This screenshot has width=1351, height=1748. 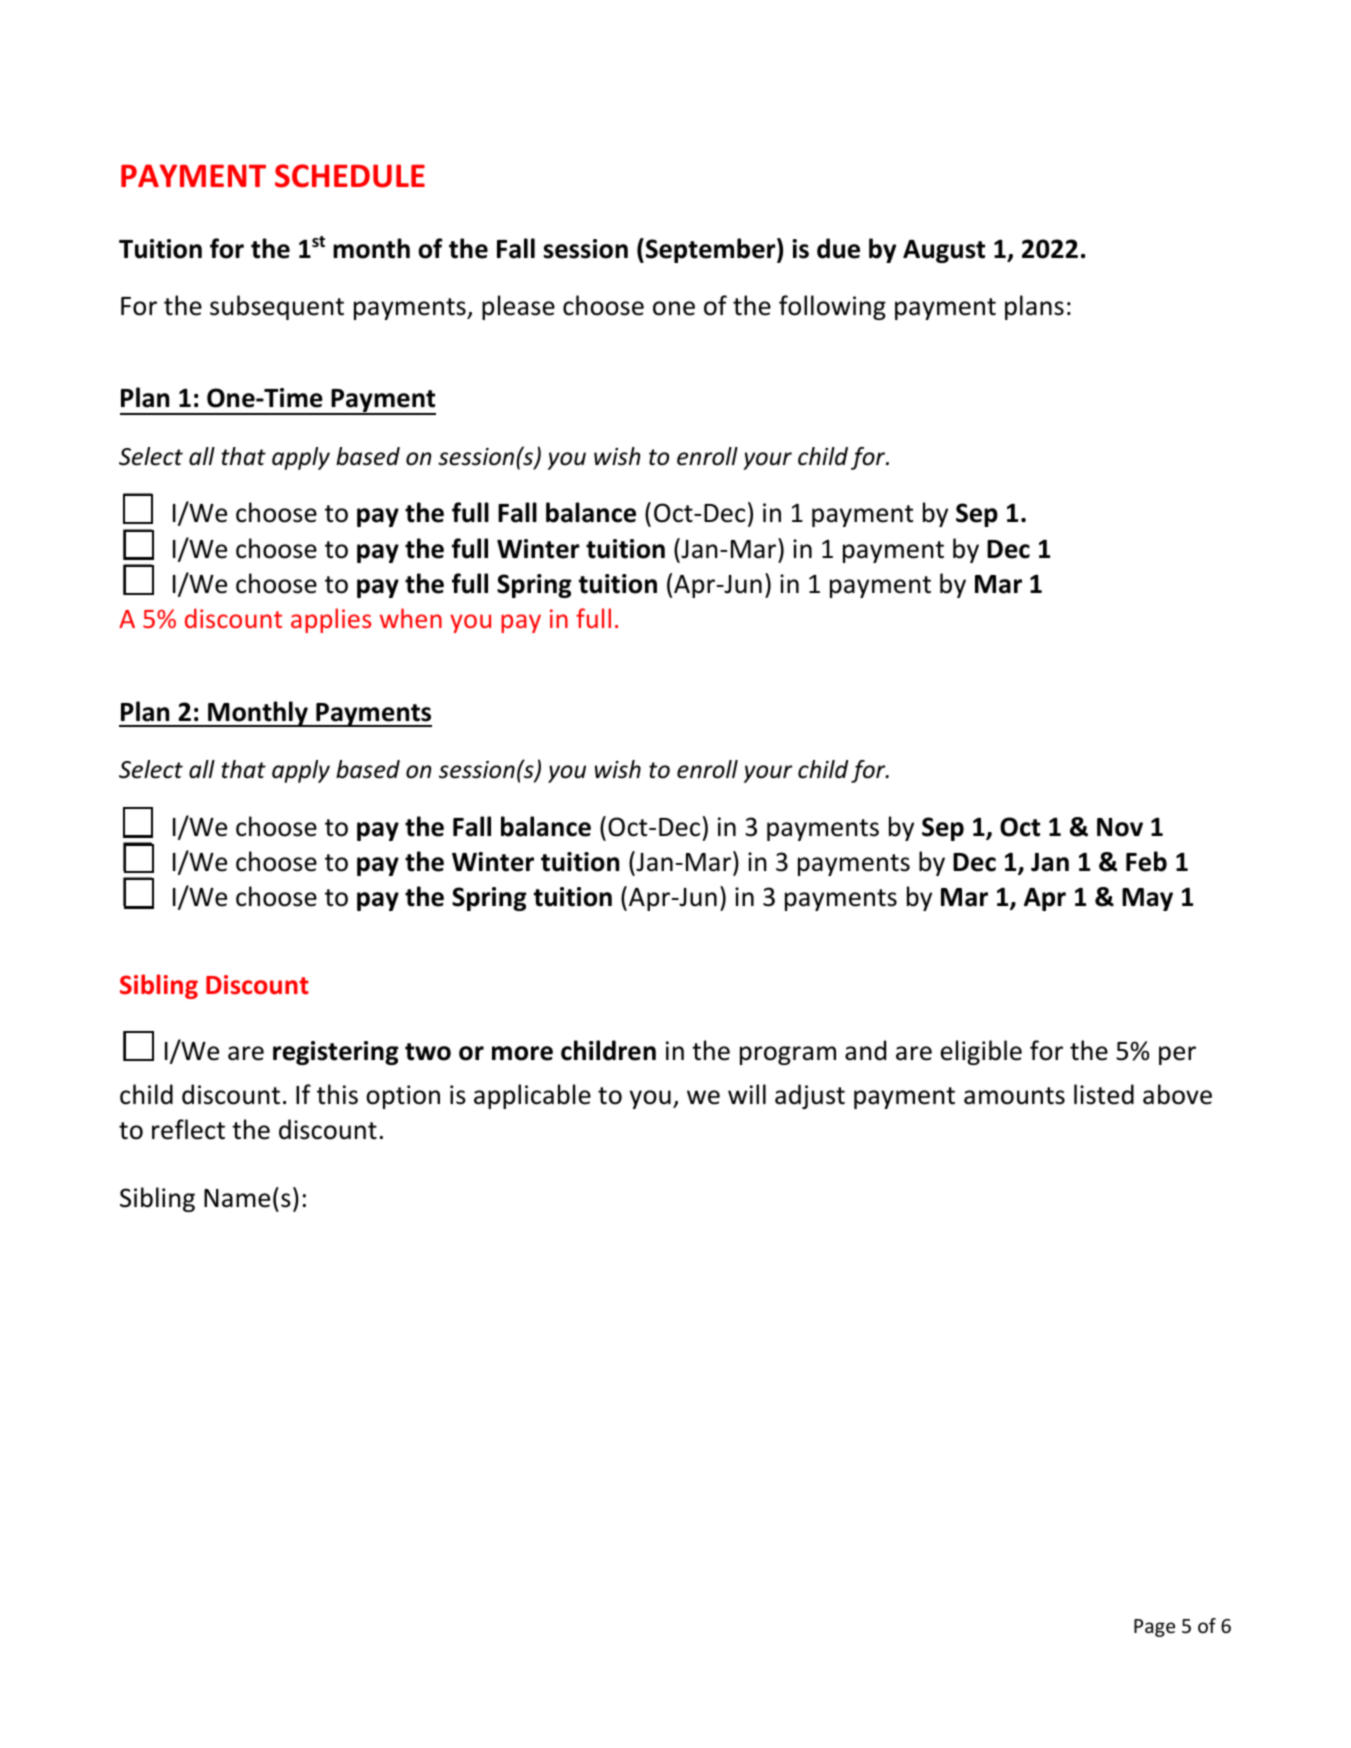 I want to click on when, so click(x=411, y=618).
